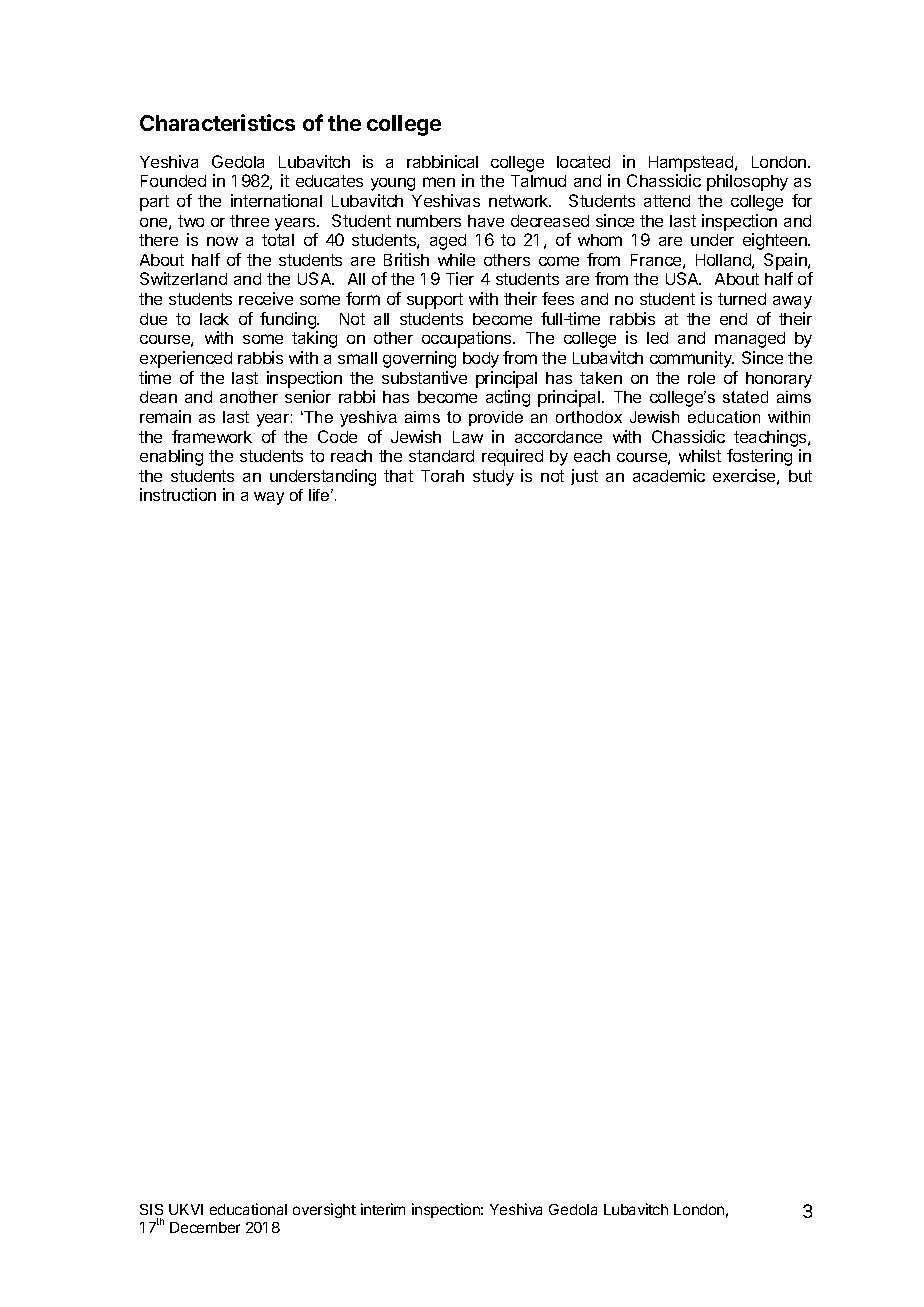 The height and width of the screenshot is (1307, 924). What do you see at coordinates (700, 455) in the screenshot?
I see `whilst` at bounding box center [700, 455].
